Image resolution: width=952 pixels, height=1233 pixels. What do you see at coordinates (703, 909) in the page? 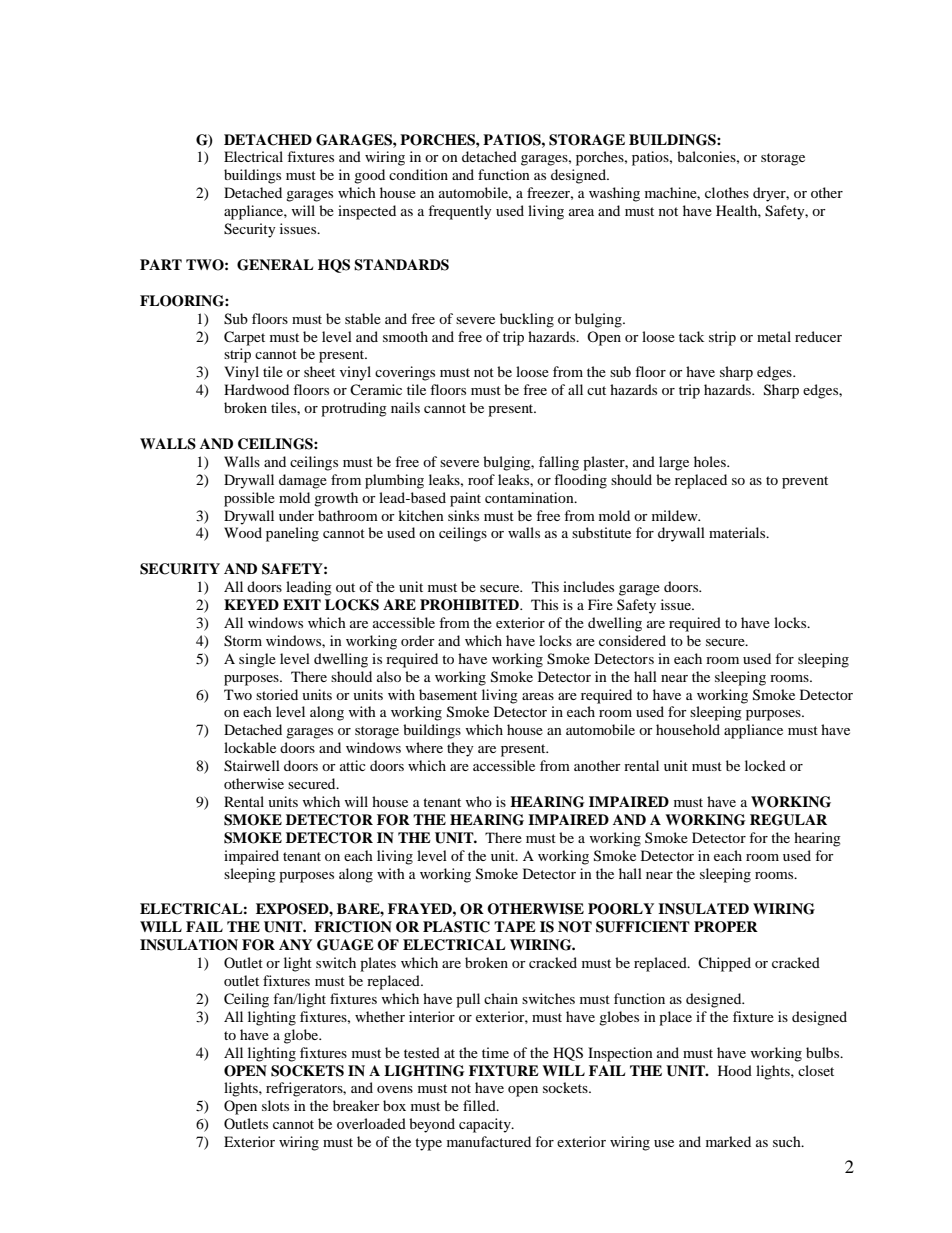
I see `INSULATED` at bounding box center [703, 909].
